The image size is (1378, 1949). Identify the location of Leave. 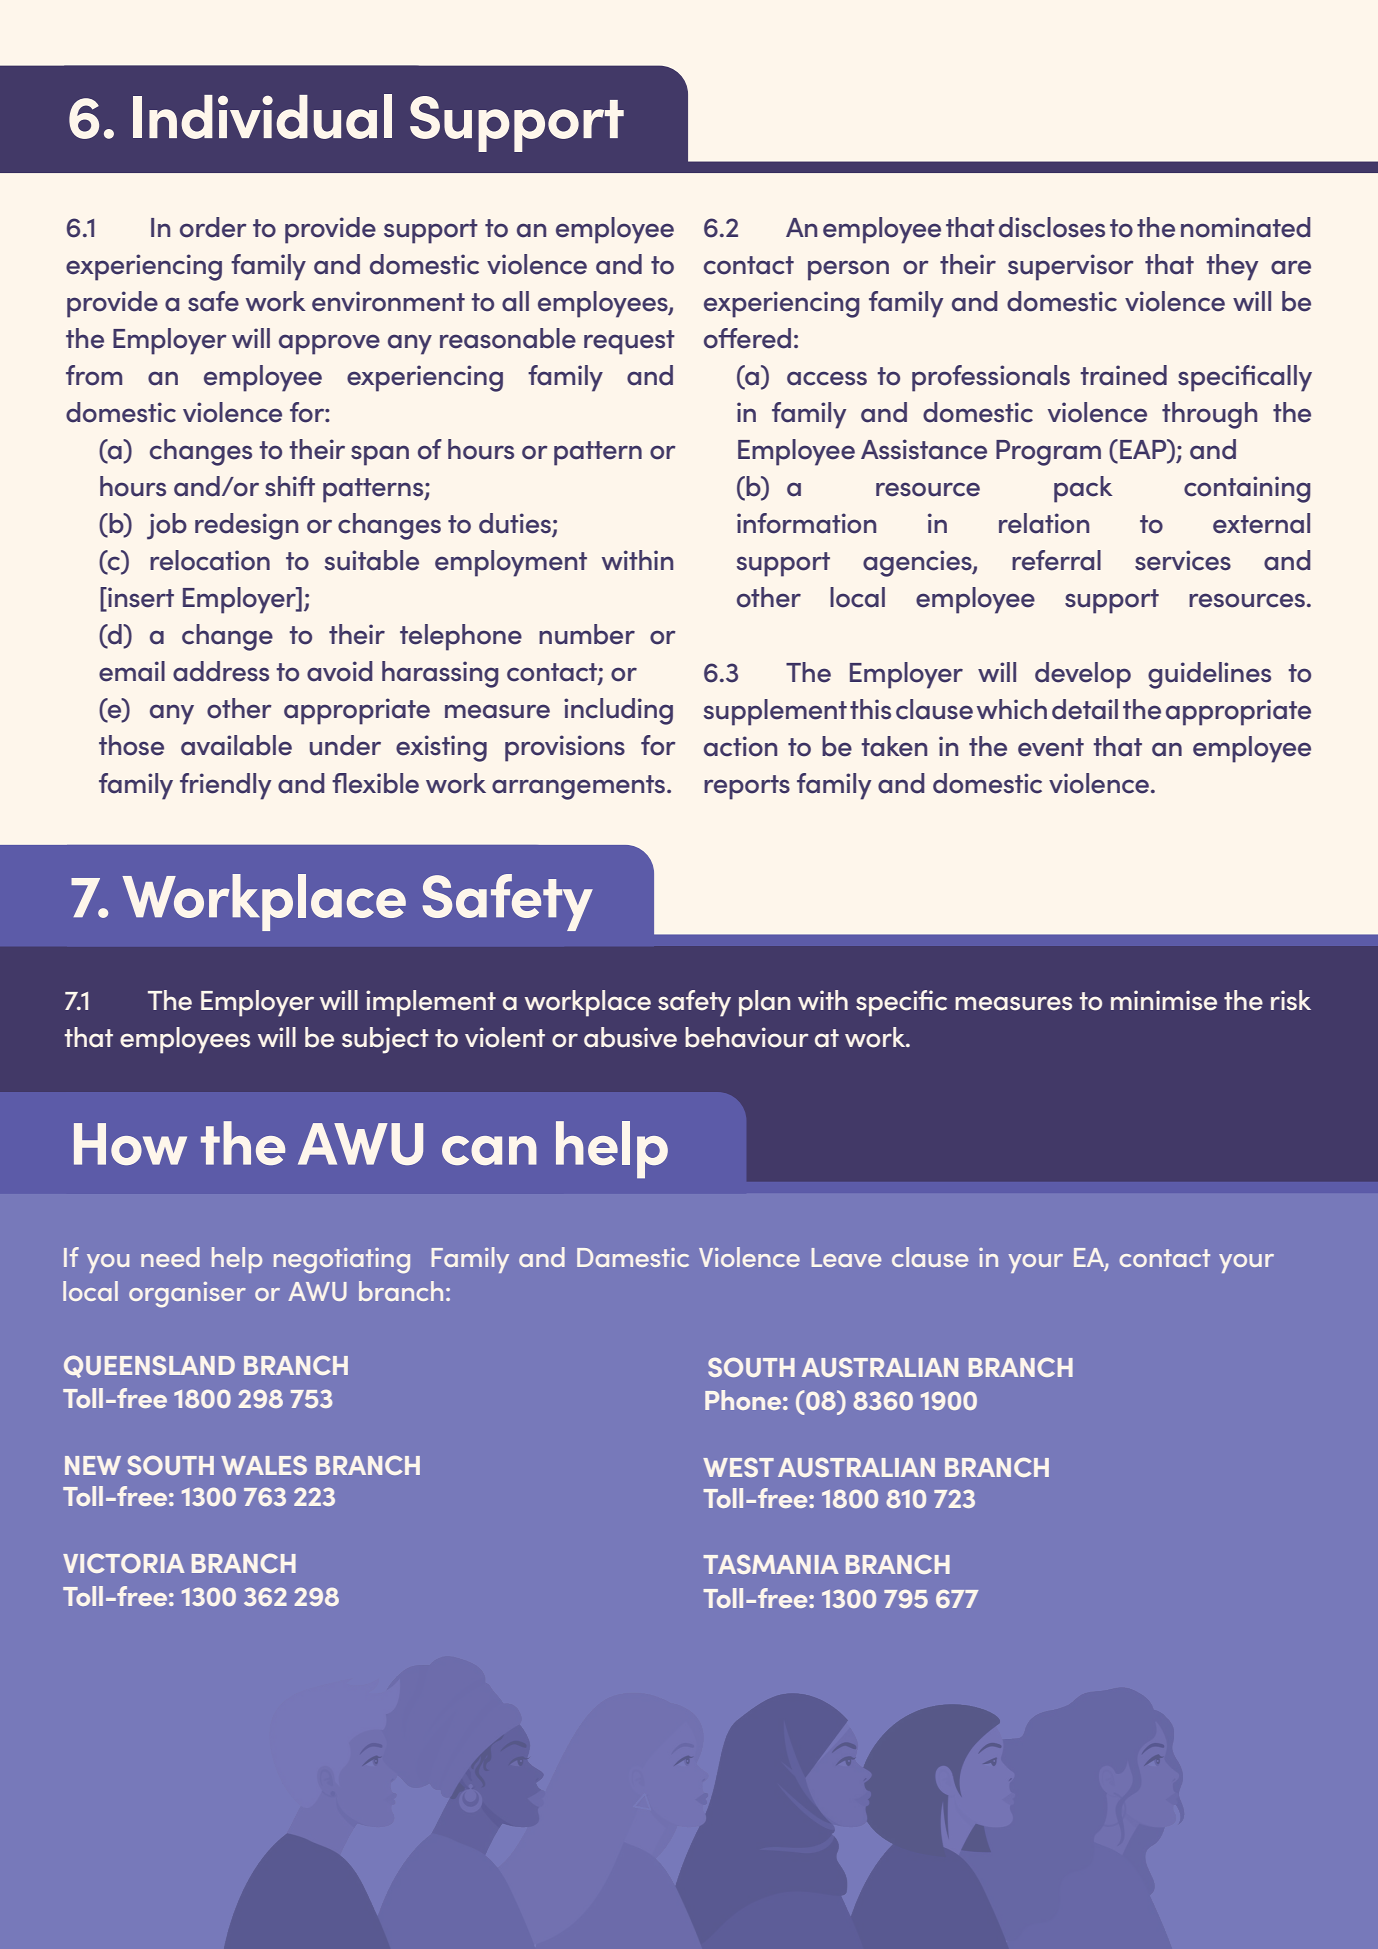
(846, 1257).
